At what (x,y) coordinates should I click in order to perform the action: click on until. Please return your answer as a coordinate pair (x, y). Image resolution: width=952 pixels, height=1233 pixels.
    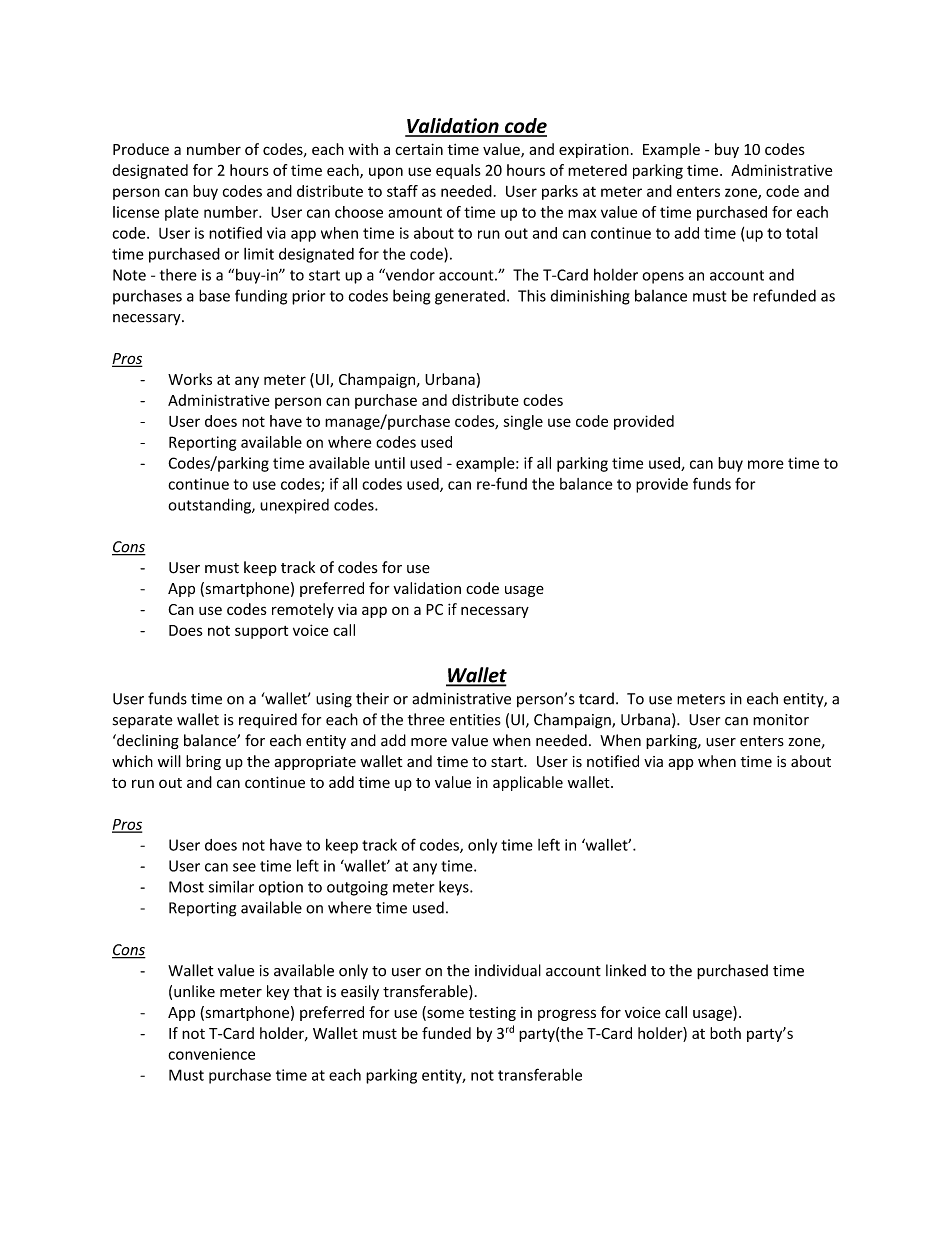
    Looking at the image, I should click on (390, 463).
